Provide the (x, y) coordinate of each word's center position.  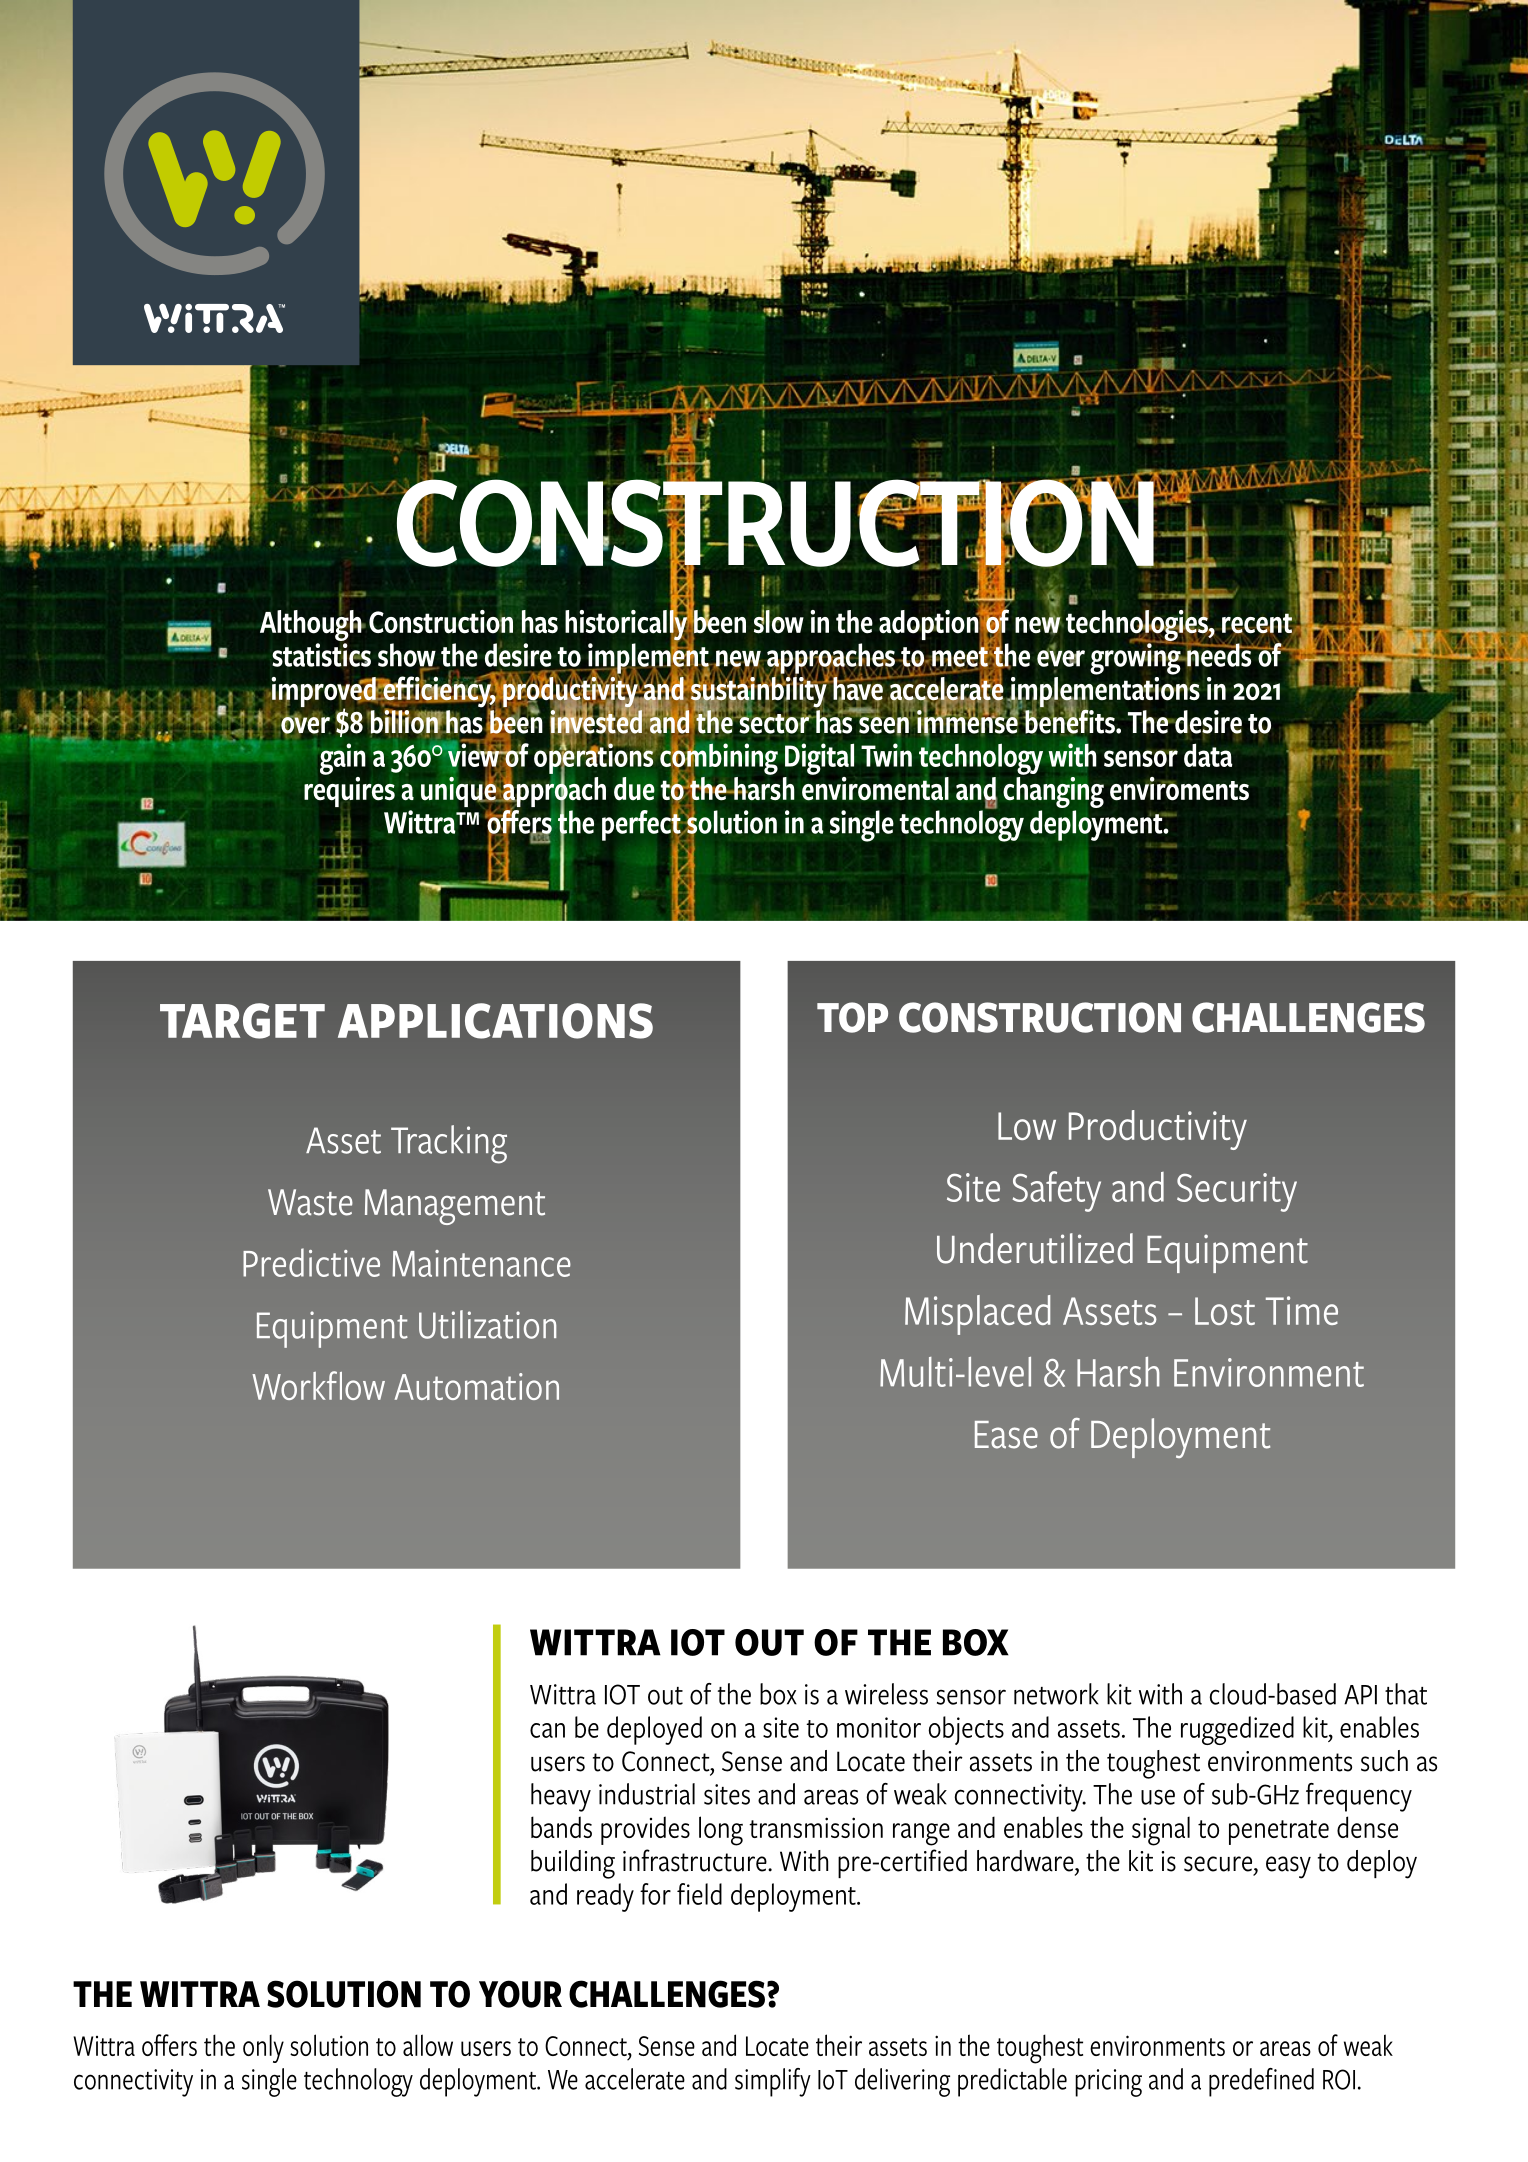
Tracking (449, 1144)
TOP (852, 1017)
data (1208, 755)
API (1360, 1695)
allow (428, 2045)
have (857, 688)
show (408, 656)
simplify (773, 2082)
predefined (1261, 2082)
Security (1237, 1192)
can (547, 1730)
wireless (886, 1694)
